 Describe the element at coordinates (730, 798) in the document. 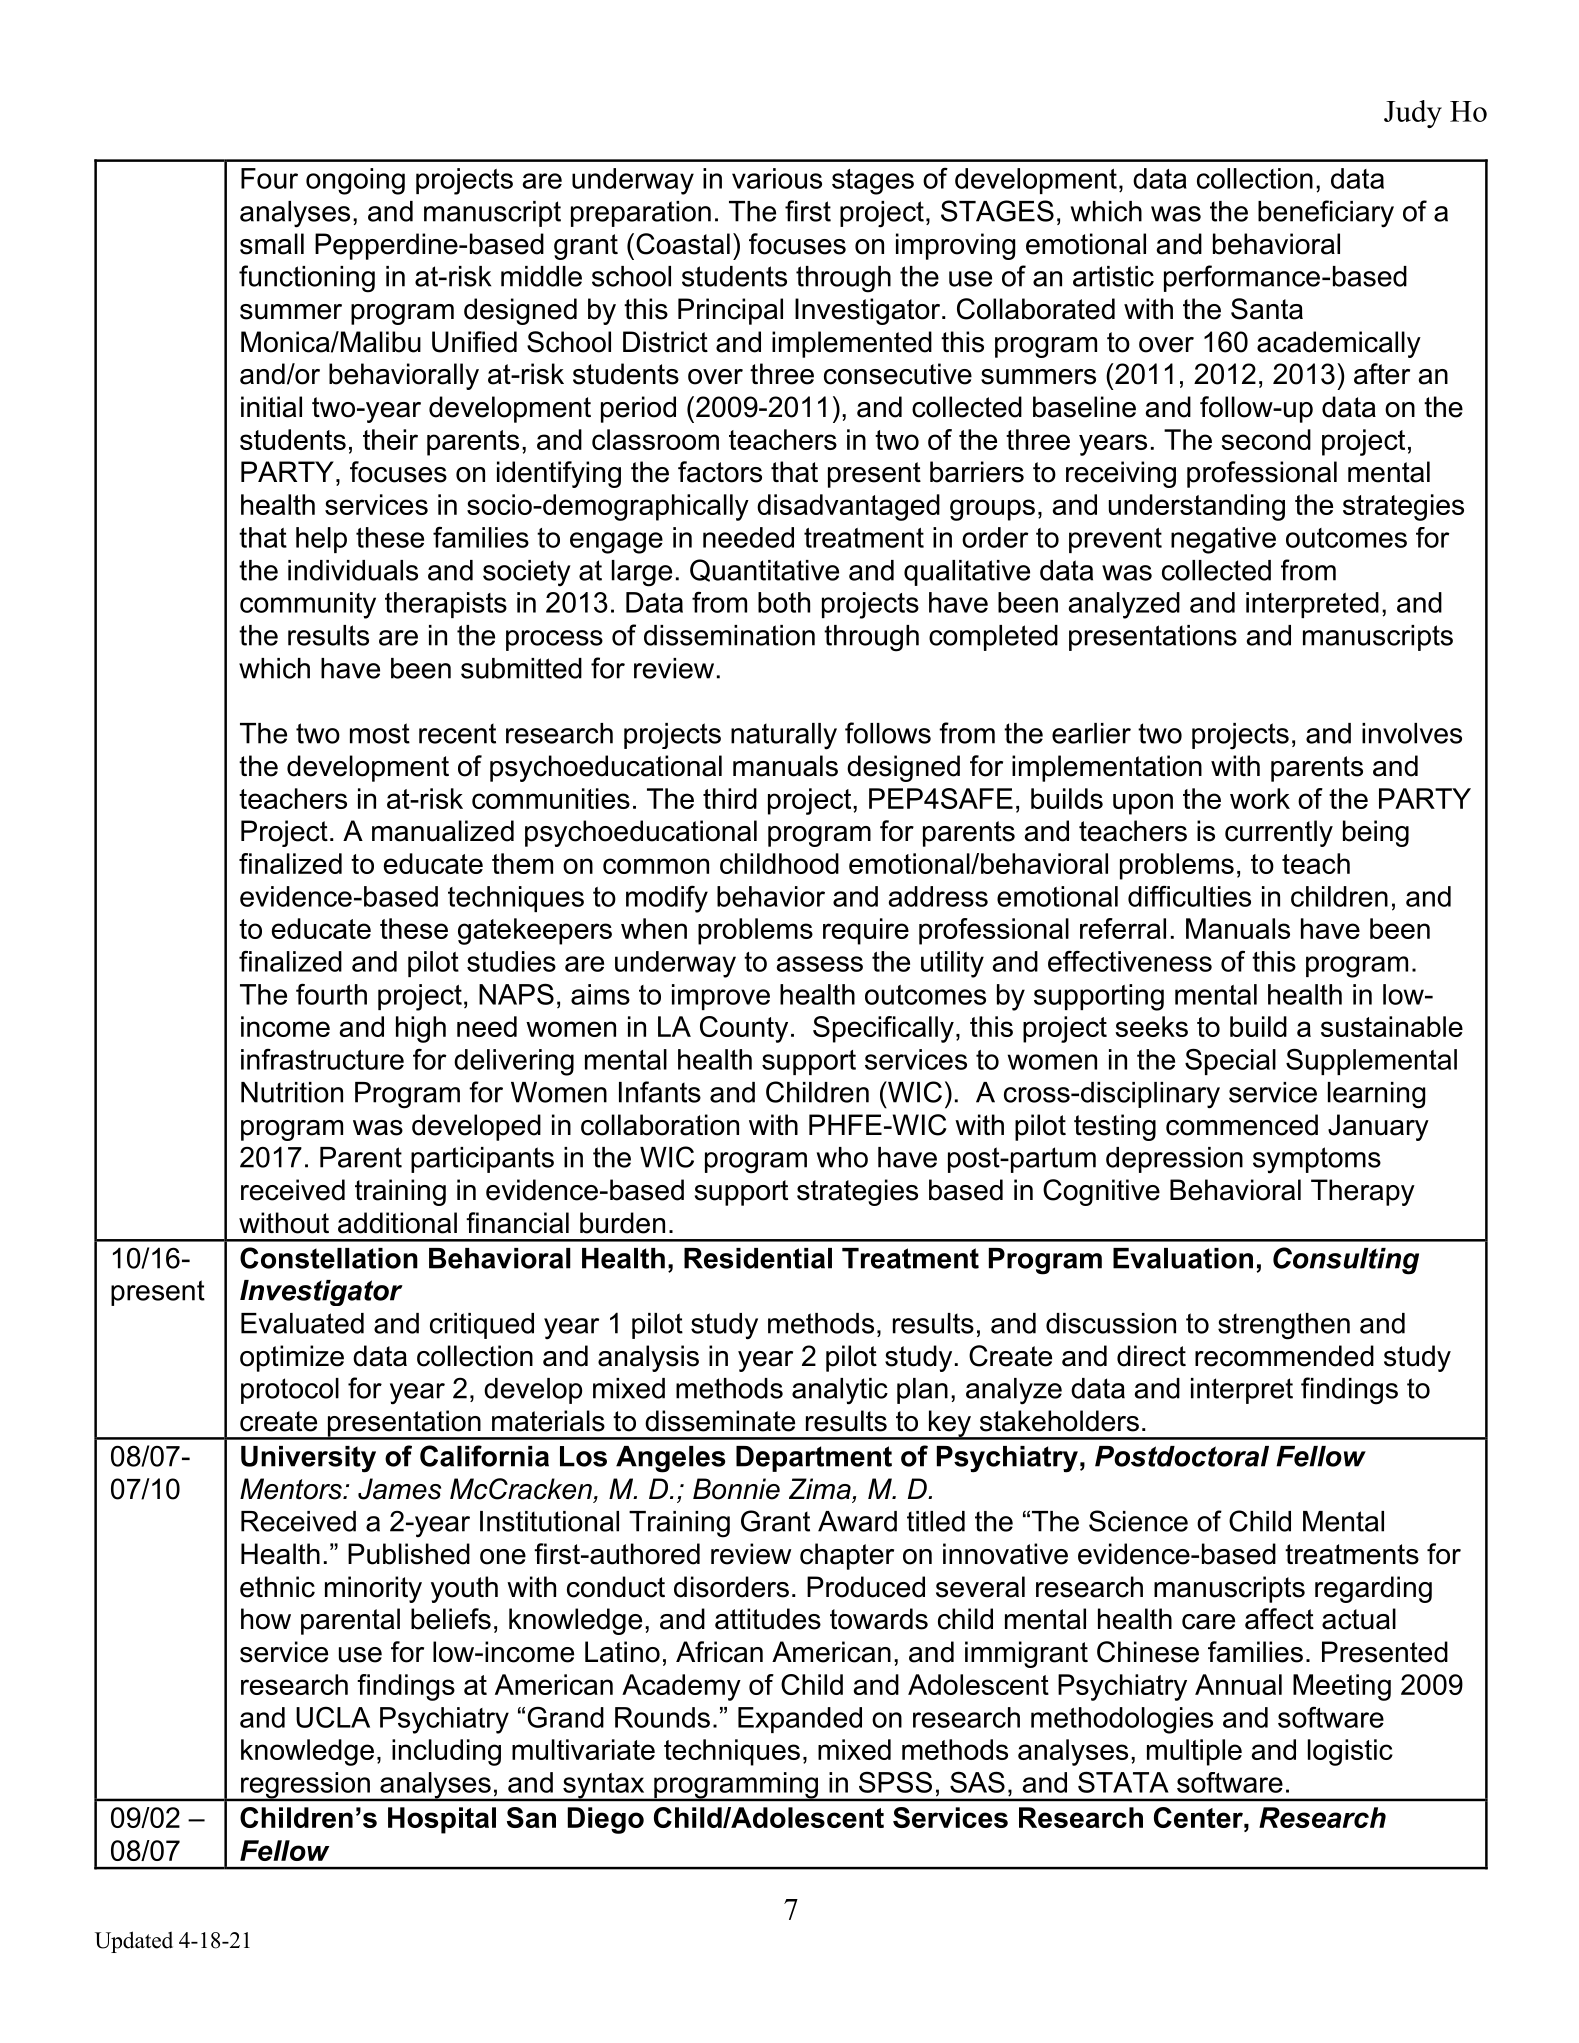

I see `third` at that location.
